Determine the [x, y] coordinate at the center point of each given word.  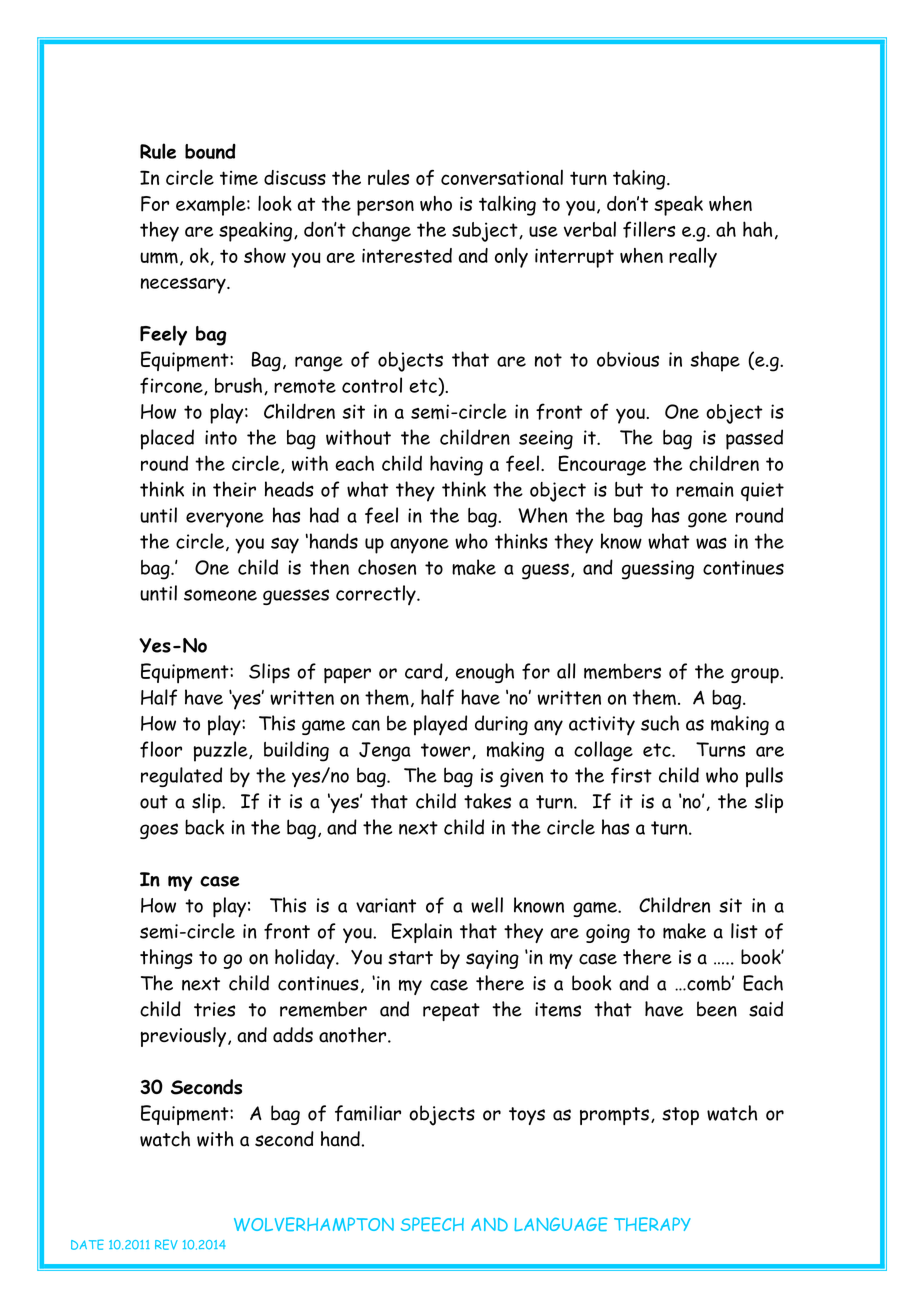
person [385, 208]
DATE [87, 1244]
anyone [419, 546]
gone [707, 520]
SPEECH [432, 1224]
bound [210, 151]
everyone [225, 520]
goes [159, 831]
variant [386, 905]
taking [640, 180]
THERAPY [652, 1224]
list [744, 931]
